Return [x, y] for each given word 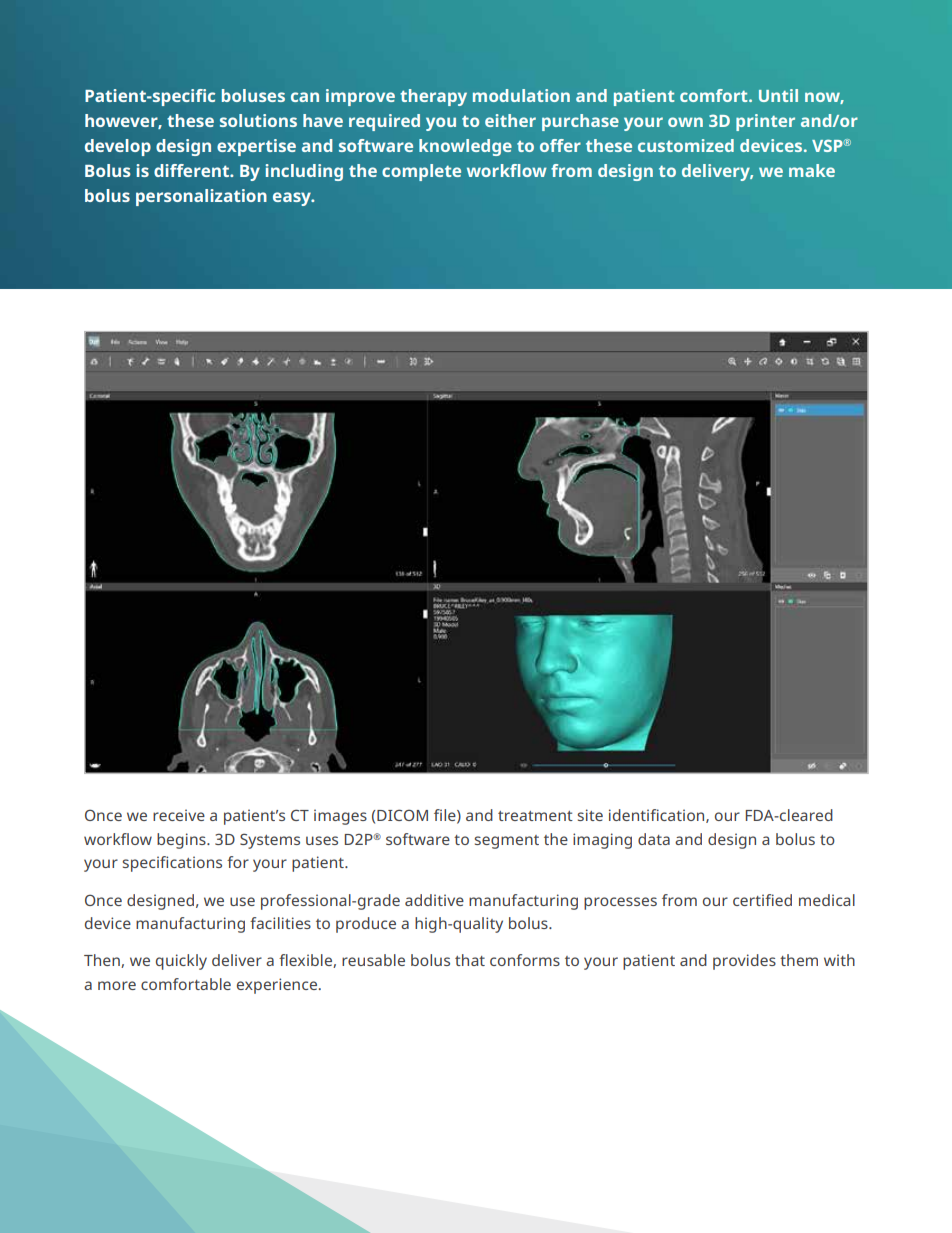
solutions [258, 120]
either [510, 120]
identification [658, 816]
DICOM [402, 815]
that [470, 960]
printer [765, 122]
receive [179, 815]
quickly [181, 962]
